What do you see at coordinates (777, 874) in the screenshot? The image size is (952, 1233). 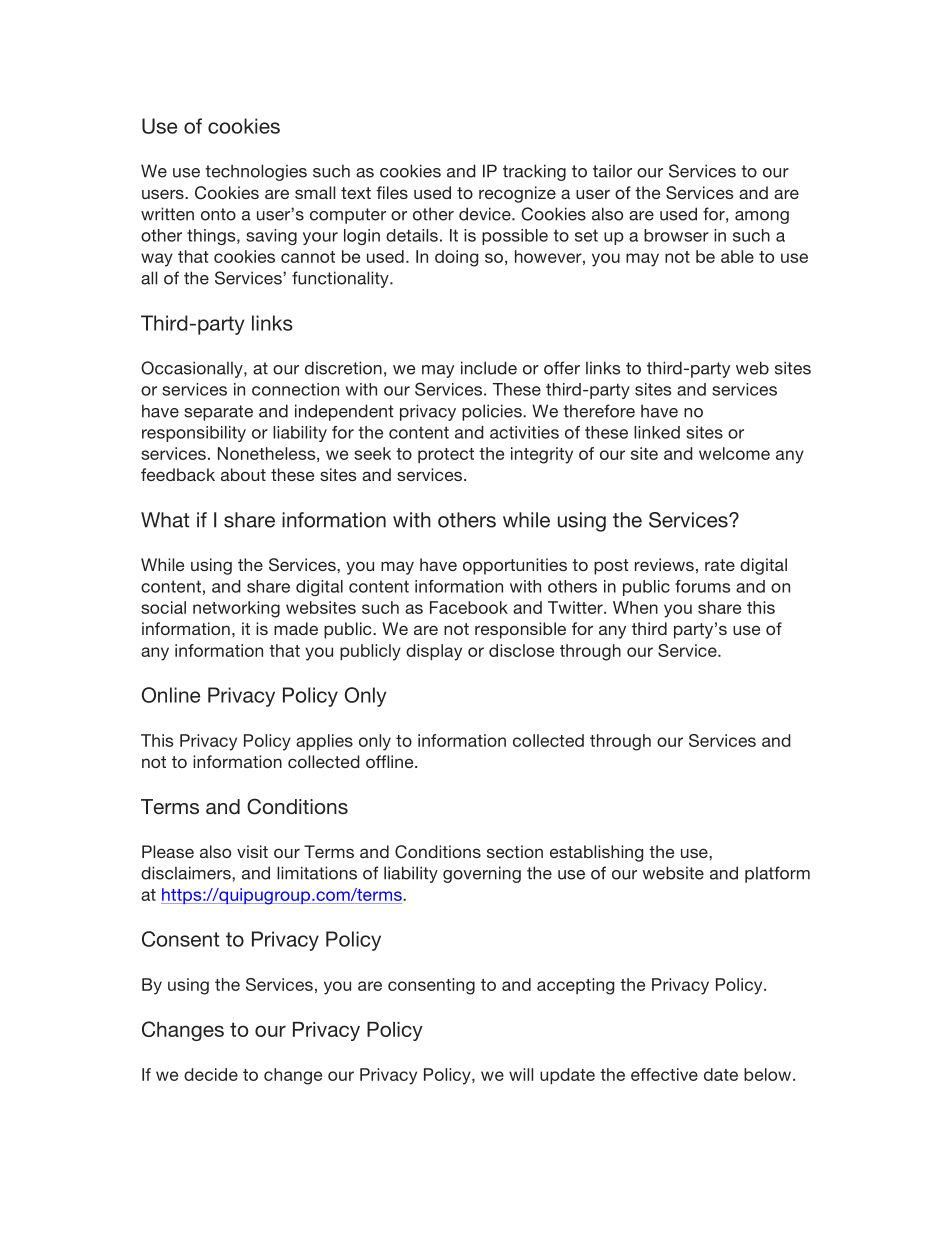 I see `platform` at bounding box center [777, 874].
